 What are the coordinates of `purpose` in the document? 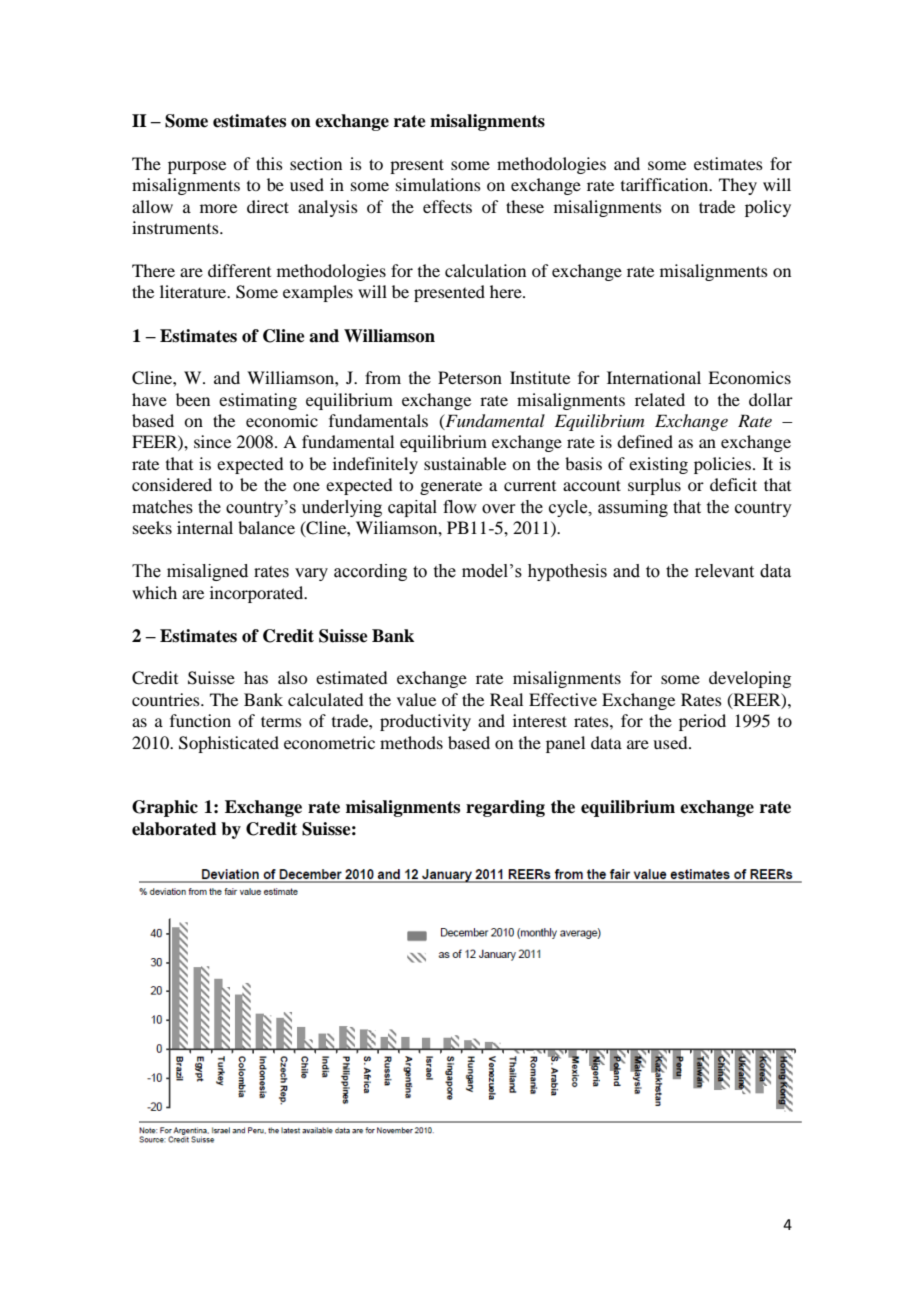 It's located at (197, 167).
